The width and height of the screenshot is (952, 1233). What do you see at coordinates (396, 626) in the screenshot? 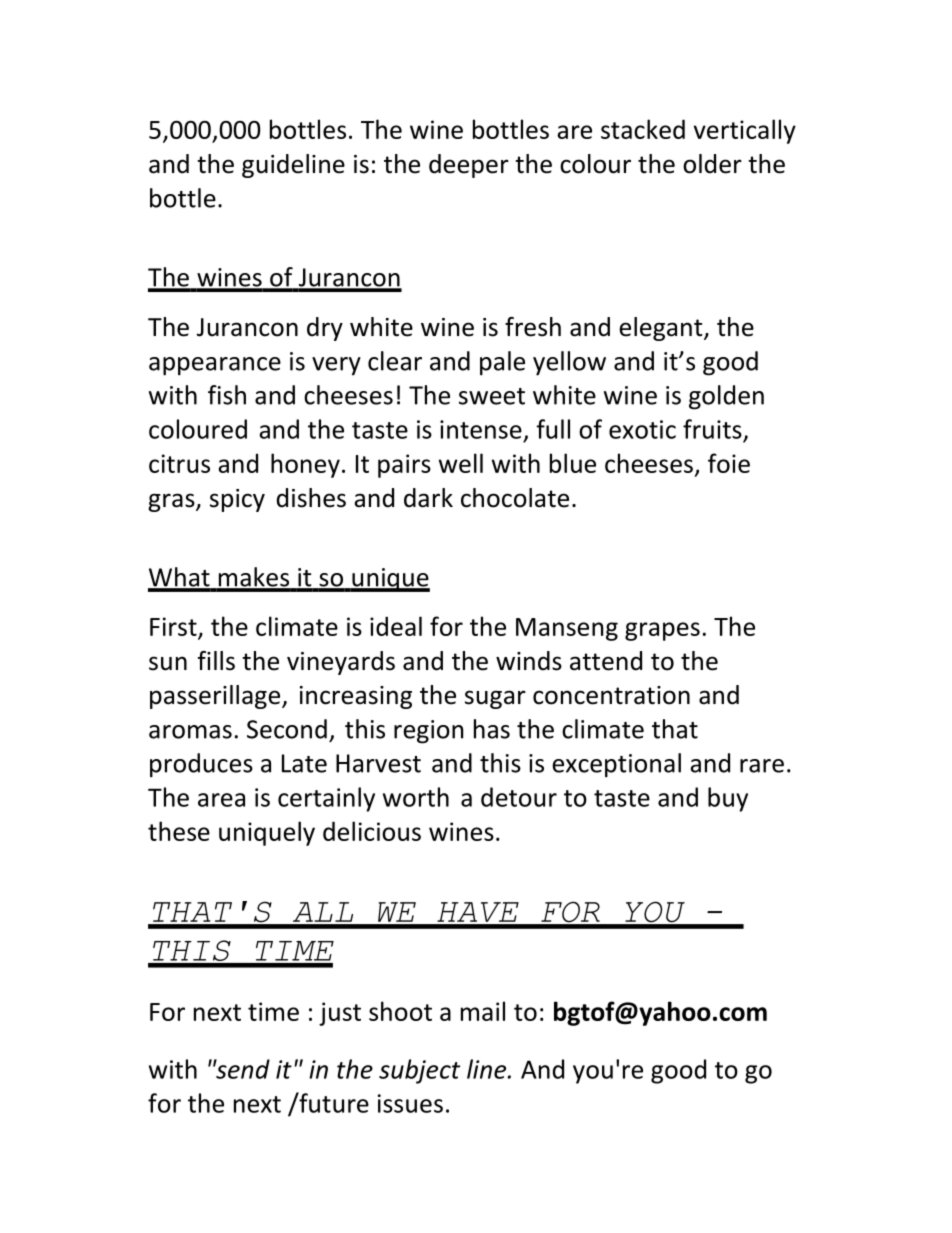
I see `ideal` at bounding box center [396, 626].
